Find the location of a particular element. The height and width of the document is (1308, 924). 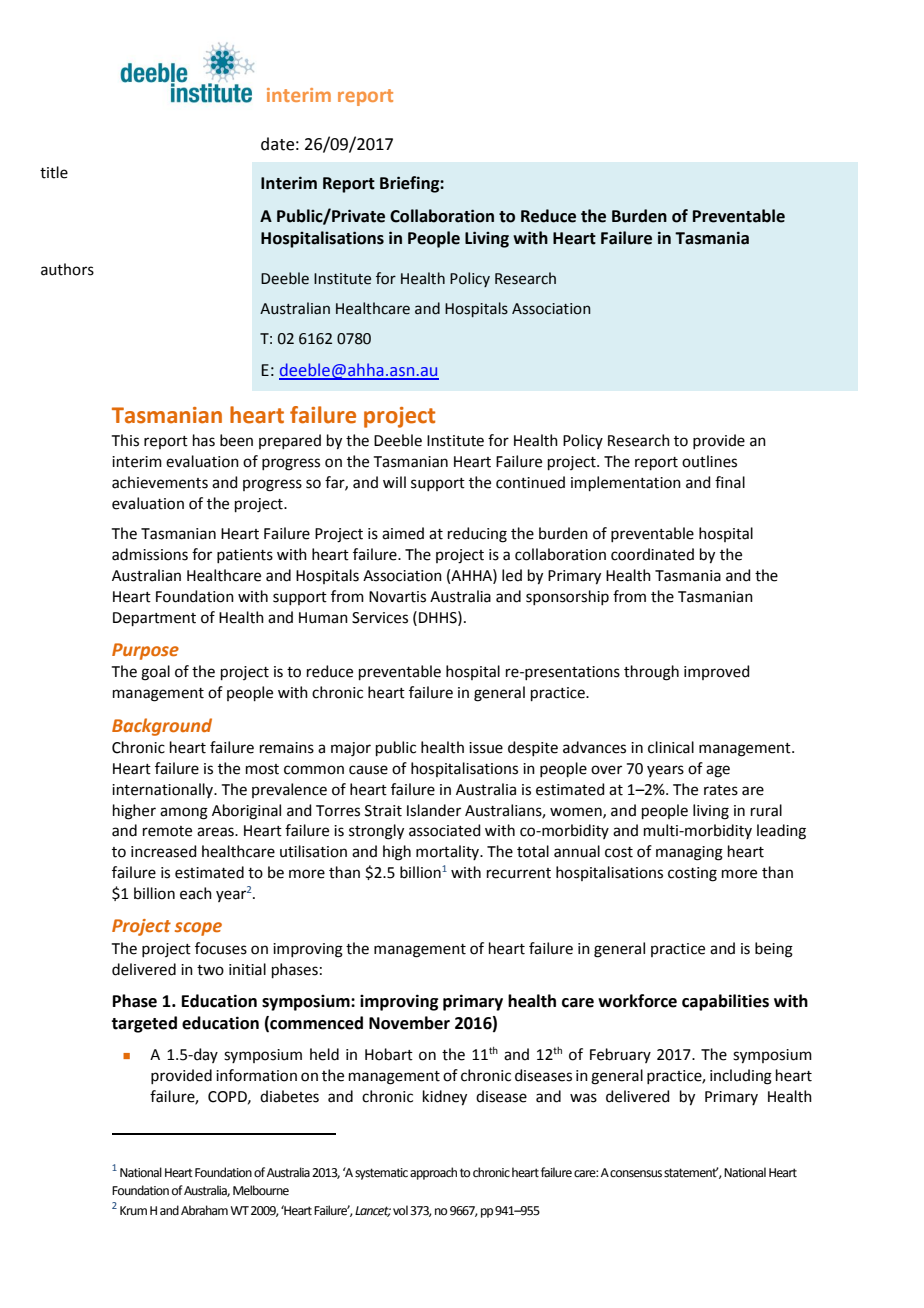

admissions is located at coordinates (150, 554).
